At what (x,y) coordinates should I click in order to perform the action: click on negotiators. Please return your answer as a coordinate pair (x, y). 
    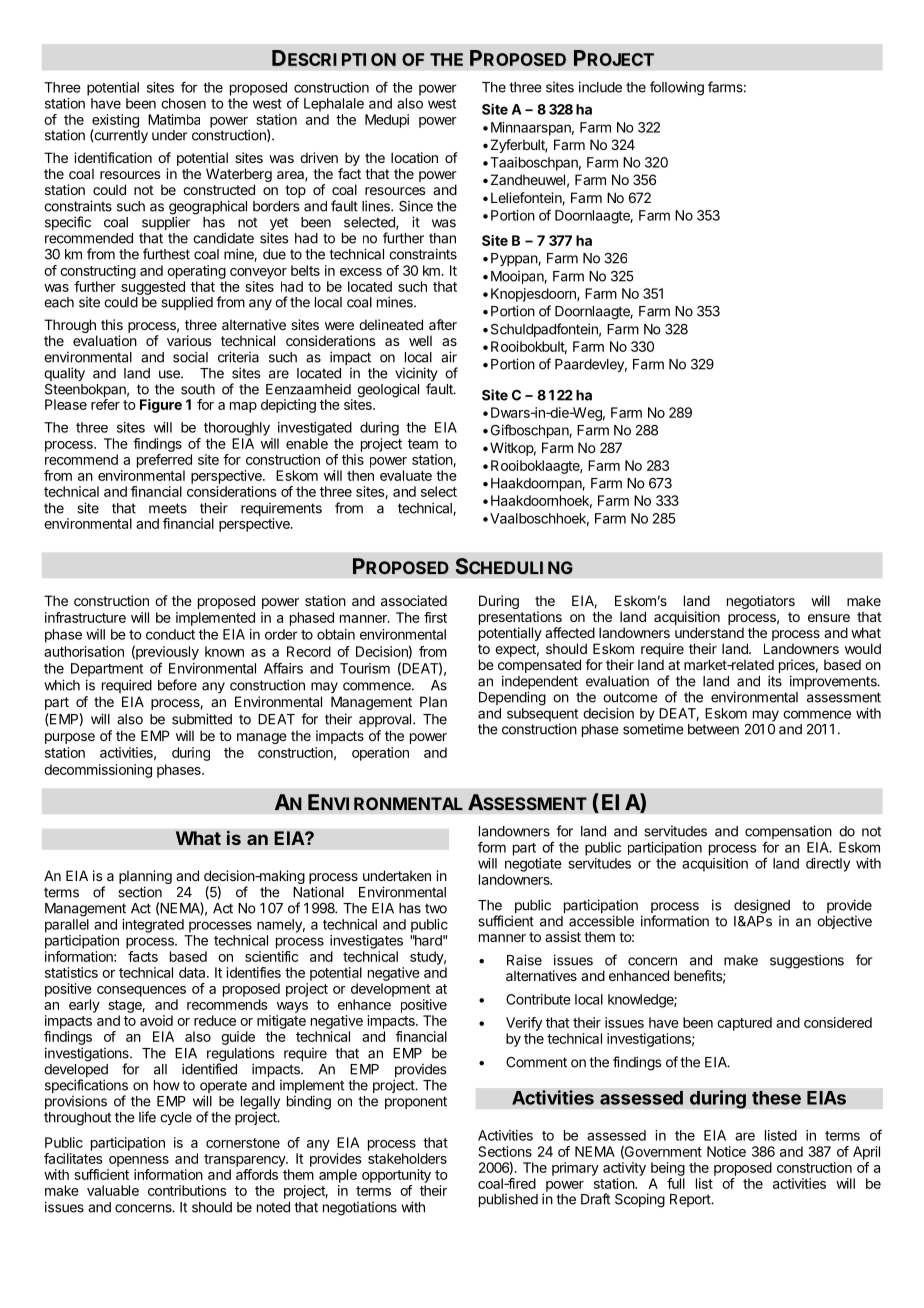
    Looking at the image, I should click on (761, 602).
